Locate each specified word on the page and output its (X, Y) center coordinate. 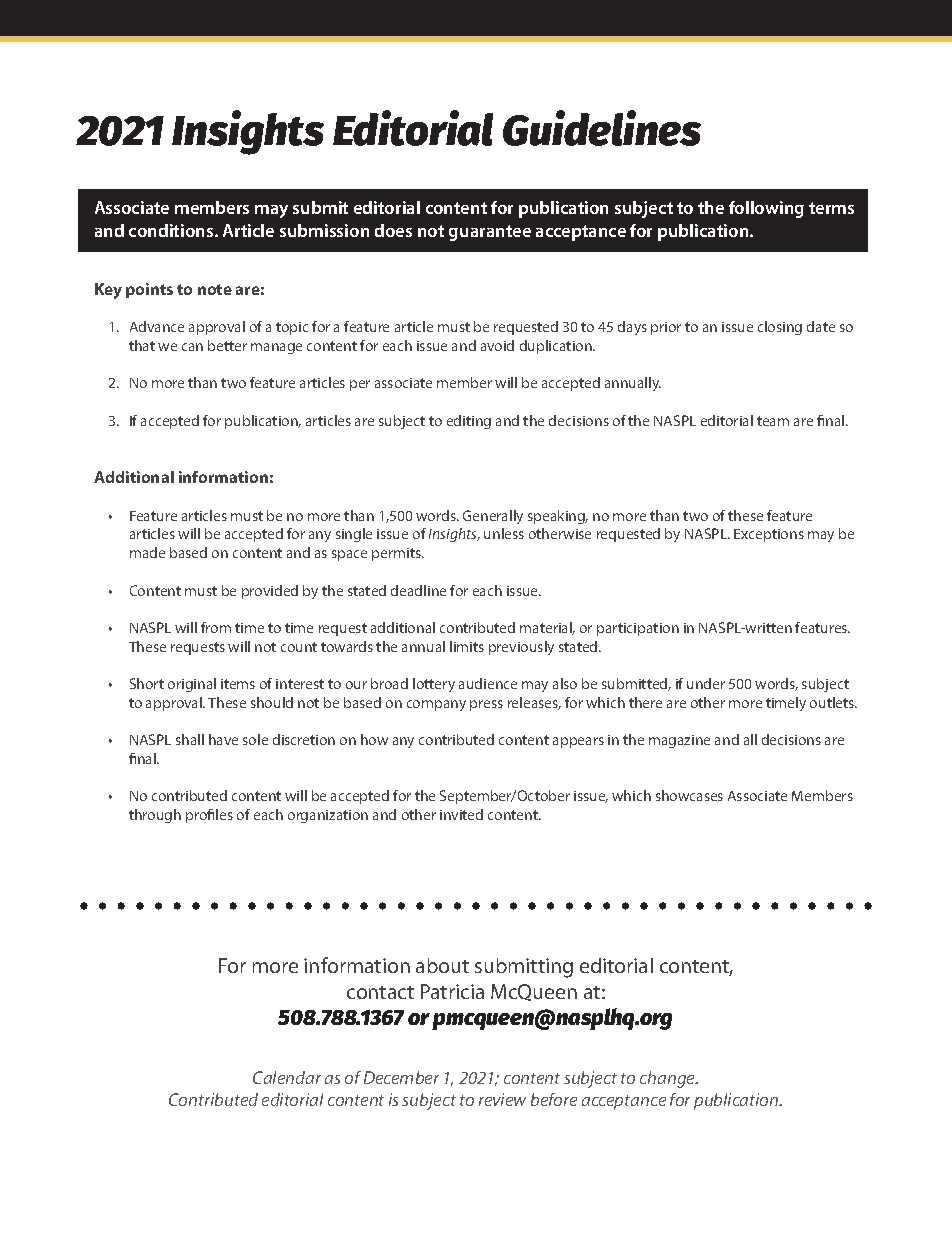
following (766, 209)
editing (469, 422)
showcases (689, 795)
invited (461, 814)
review (502, 1099)
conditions (172, 230)
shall (190, 739)
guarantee (490, 233)
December (401, 1077)
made (147, 552)
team (773, 421)
